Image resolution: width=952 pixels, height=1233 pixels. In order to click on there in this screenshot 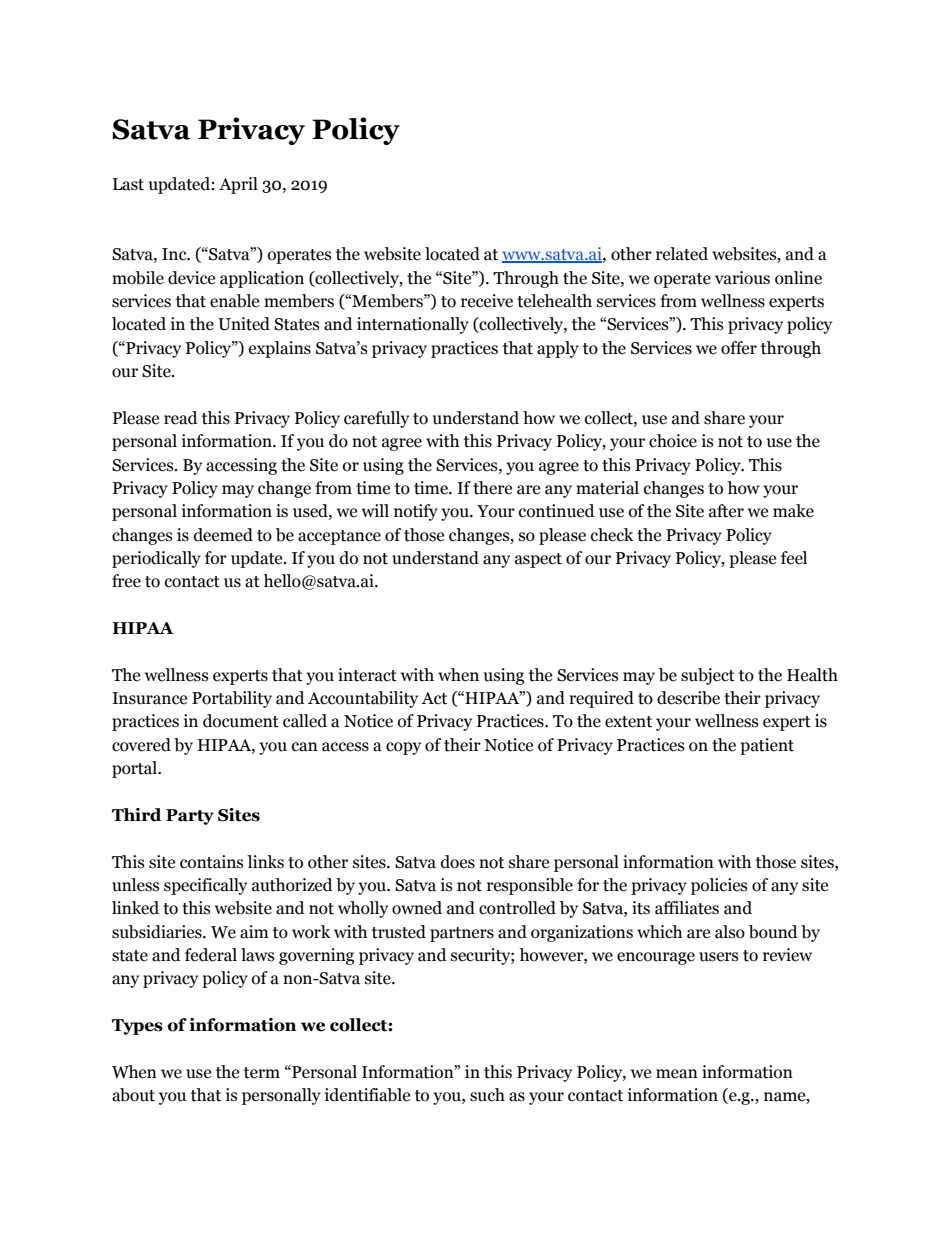, I will do `click(492, 488)`.
